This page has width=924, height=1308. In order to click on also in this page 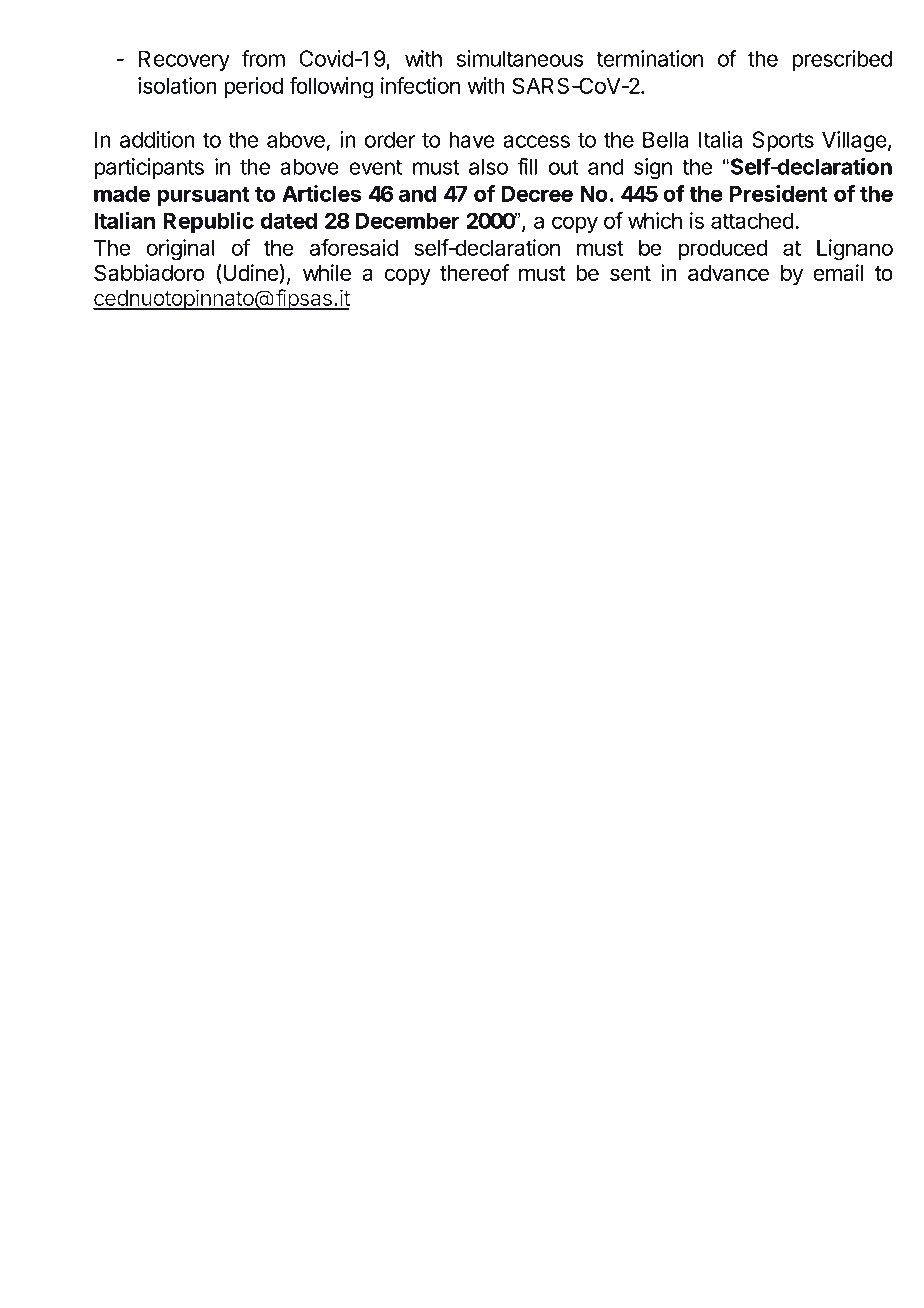, I will do `click(488, 166)`.
